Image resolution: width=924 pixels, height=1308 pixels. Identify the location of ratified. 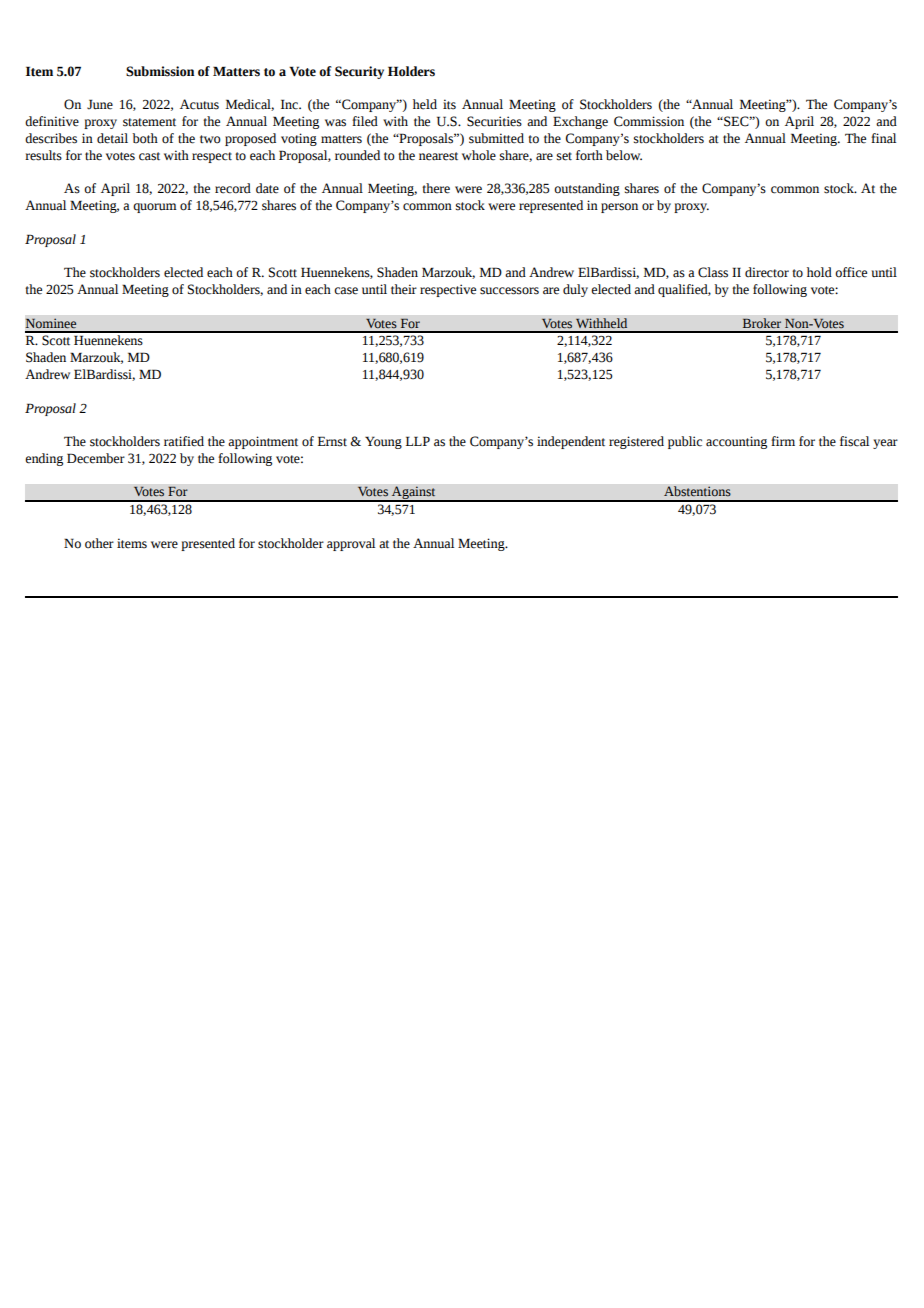
(184, 441).
